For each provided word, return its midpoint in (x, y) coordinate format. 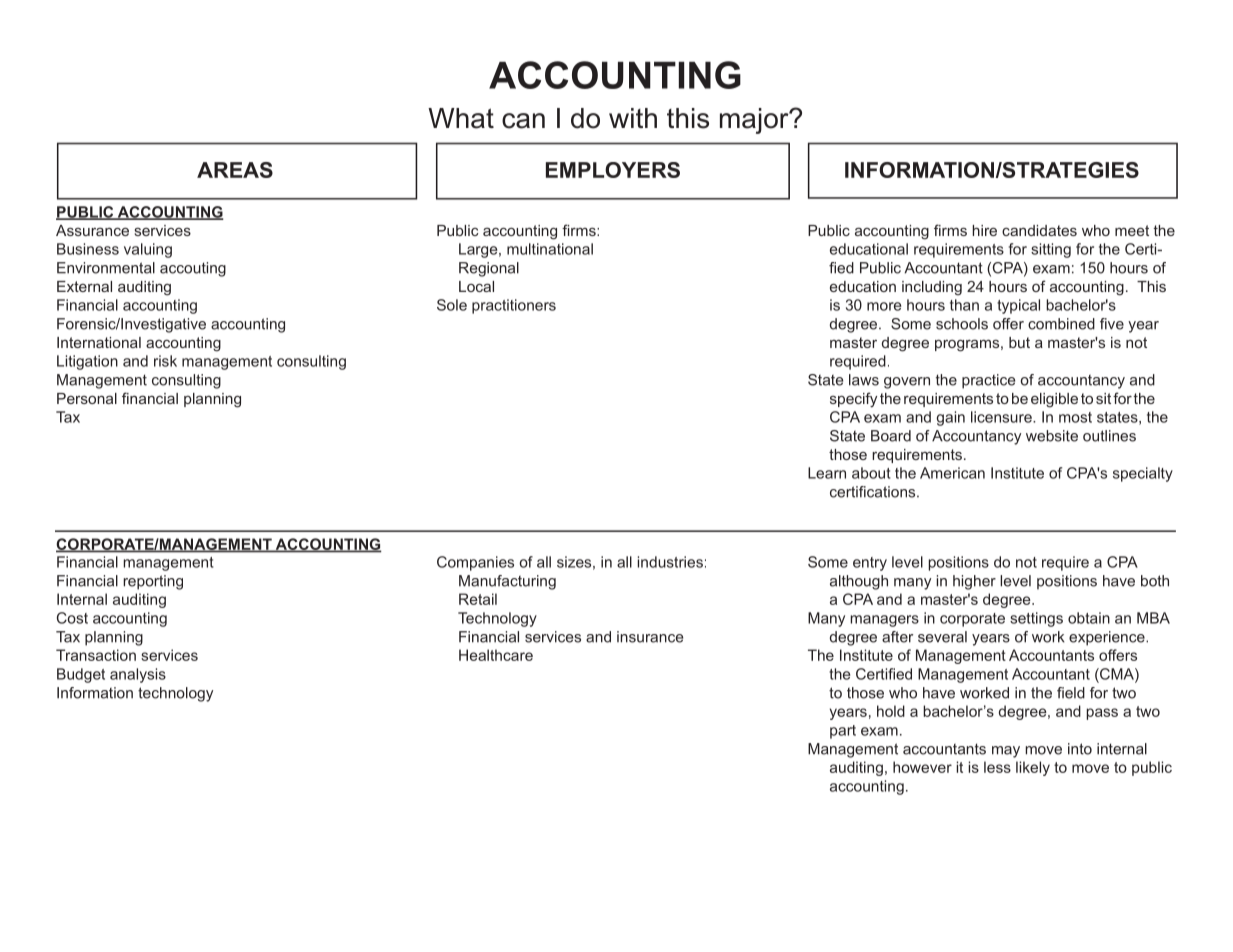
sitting (1051, 250)
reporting (153, 582)
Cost (72, 618)
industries (670, 562)
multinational (550, 249)
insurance (650, 637)
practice (988, 381)
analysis (138, 675)
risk (165, 361)
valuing (148, 250)
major (755, 121)
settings (1036, 619)
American (952, 473)
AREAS (235, 170)
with (633, 118)
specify (853, 400)
